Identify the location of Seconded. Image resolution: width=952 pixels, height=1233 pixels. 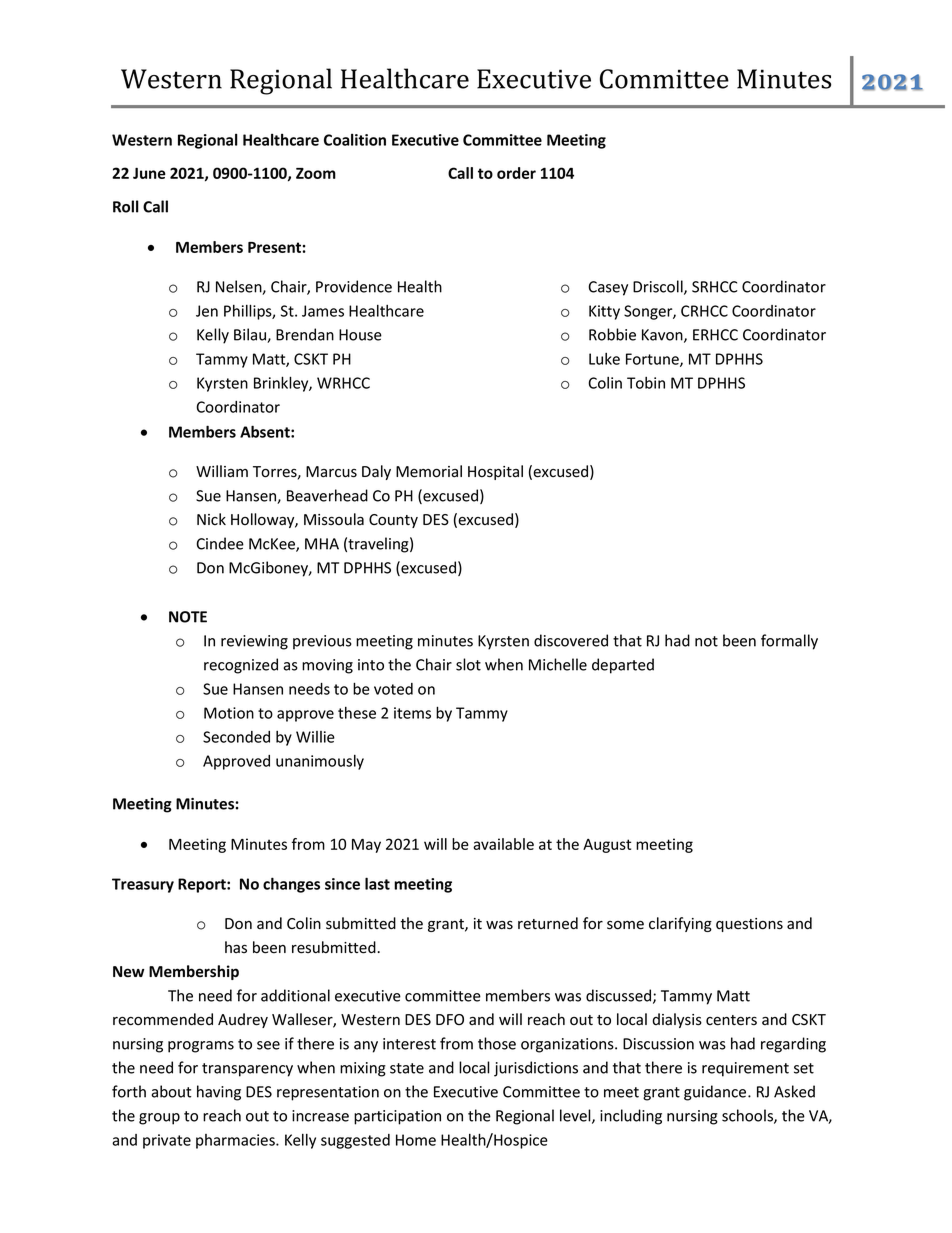
(236, 737).
